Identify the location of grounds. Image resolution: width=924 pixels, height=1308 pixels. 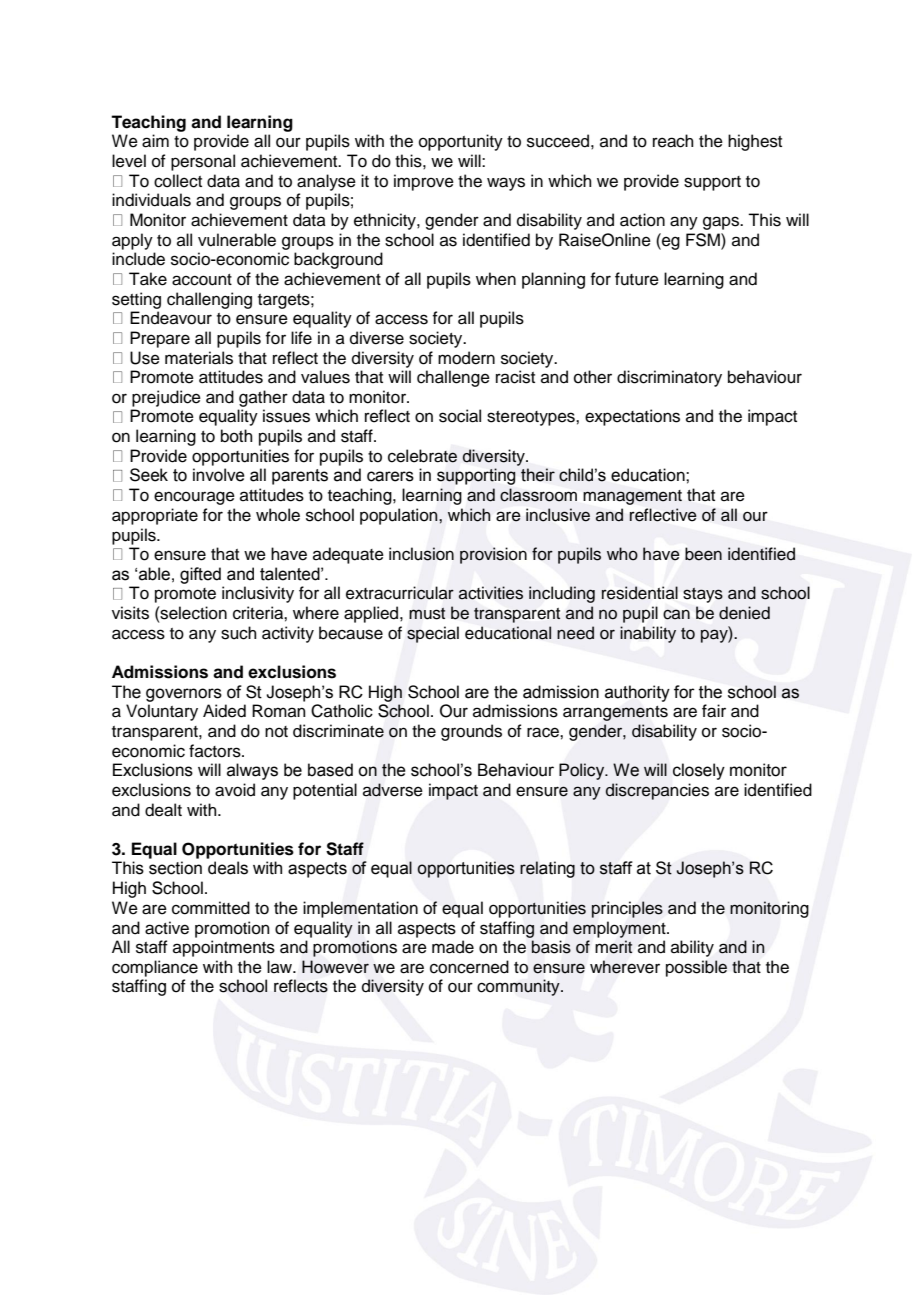
(471, 732).
